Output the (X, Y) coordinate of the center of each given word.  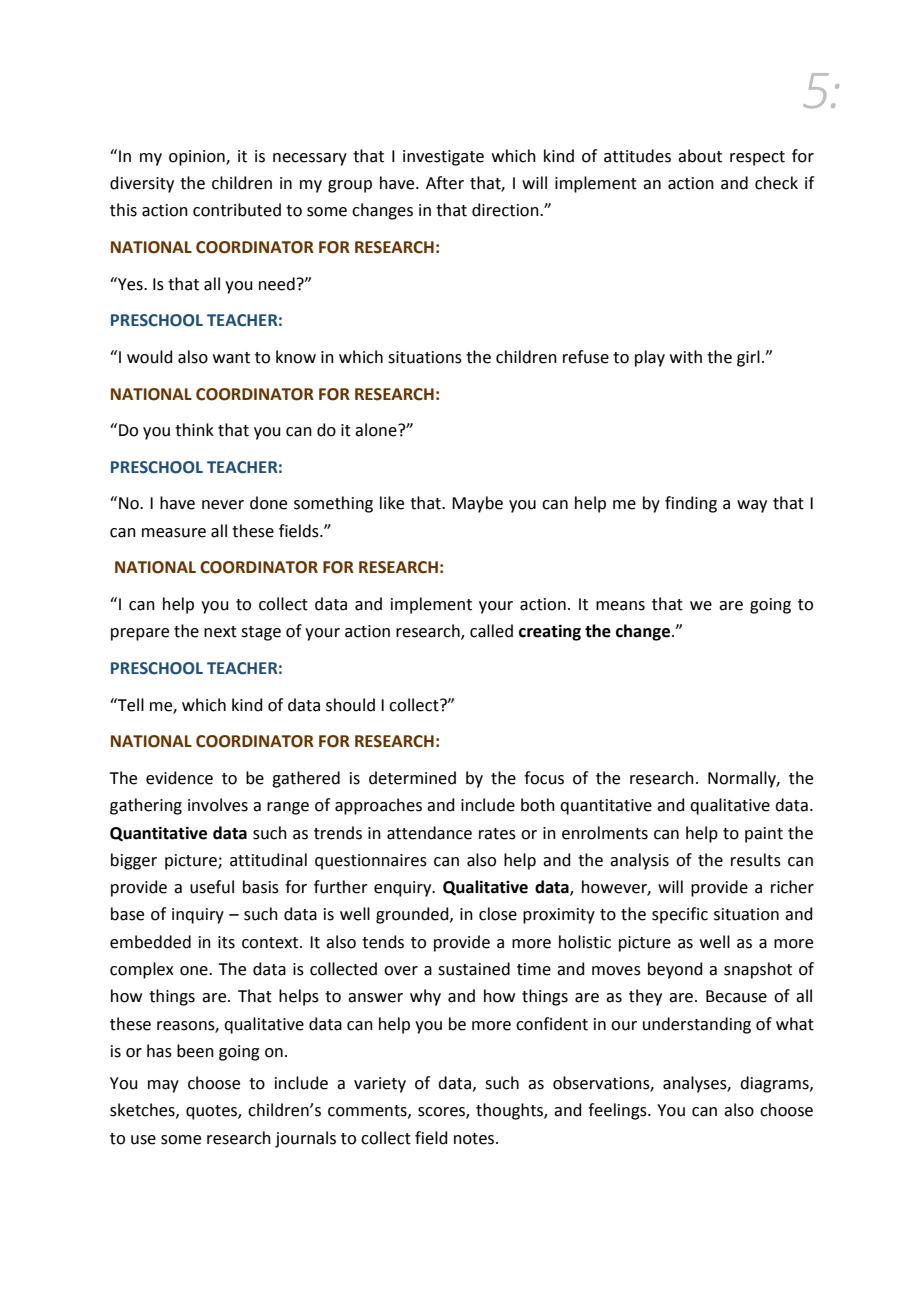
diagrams (775, 1084)
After (445, 183)
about (700, 156)
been (195, 1051)
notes (475, 1139)
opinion (198, 158)
